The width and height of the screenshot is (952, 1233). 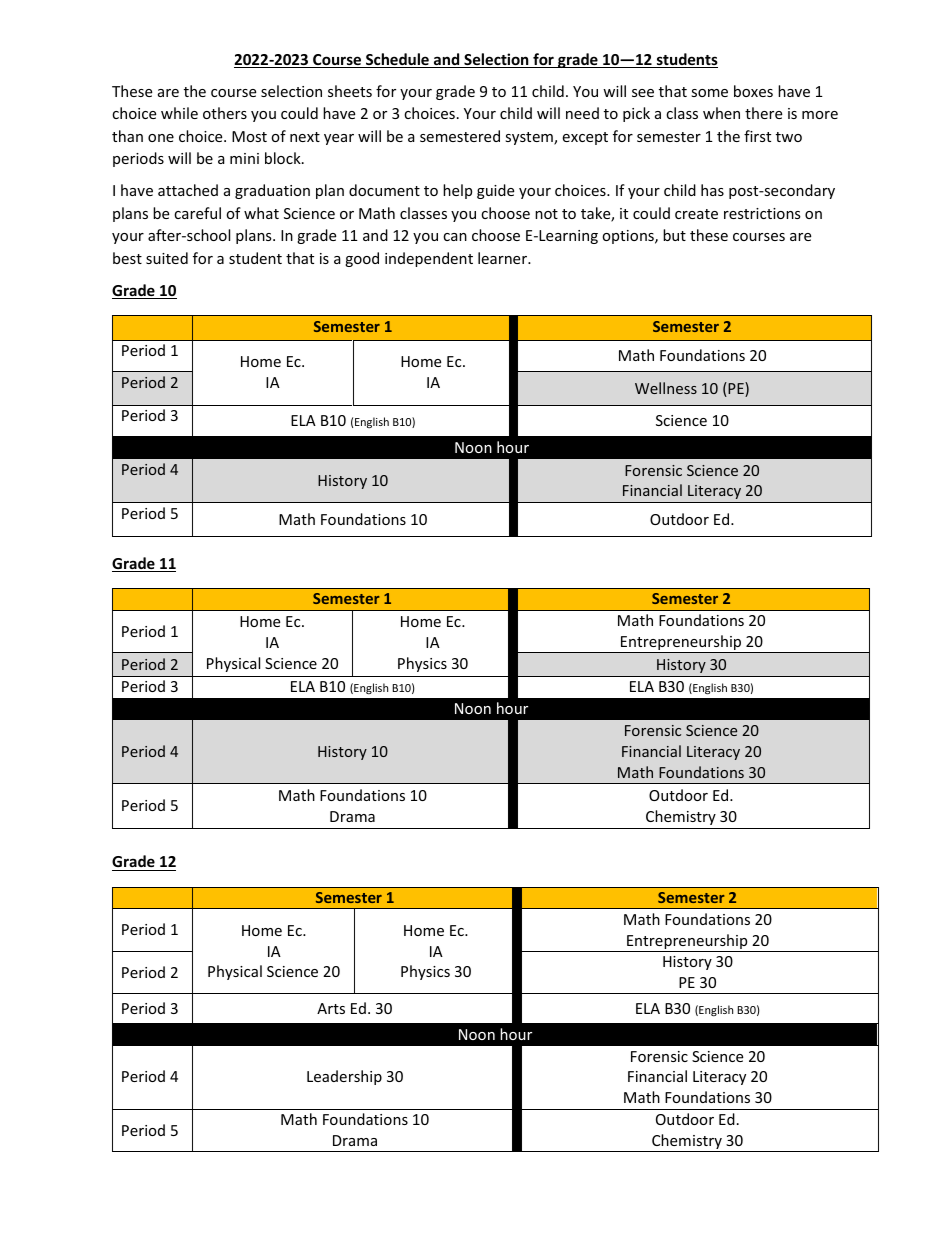 I want to click on Leadership, so click(x=344, y=1077).
